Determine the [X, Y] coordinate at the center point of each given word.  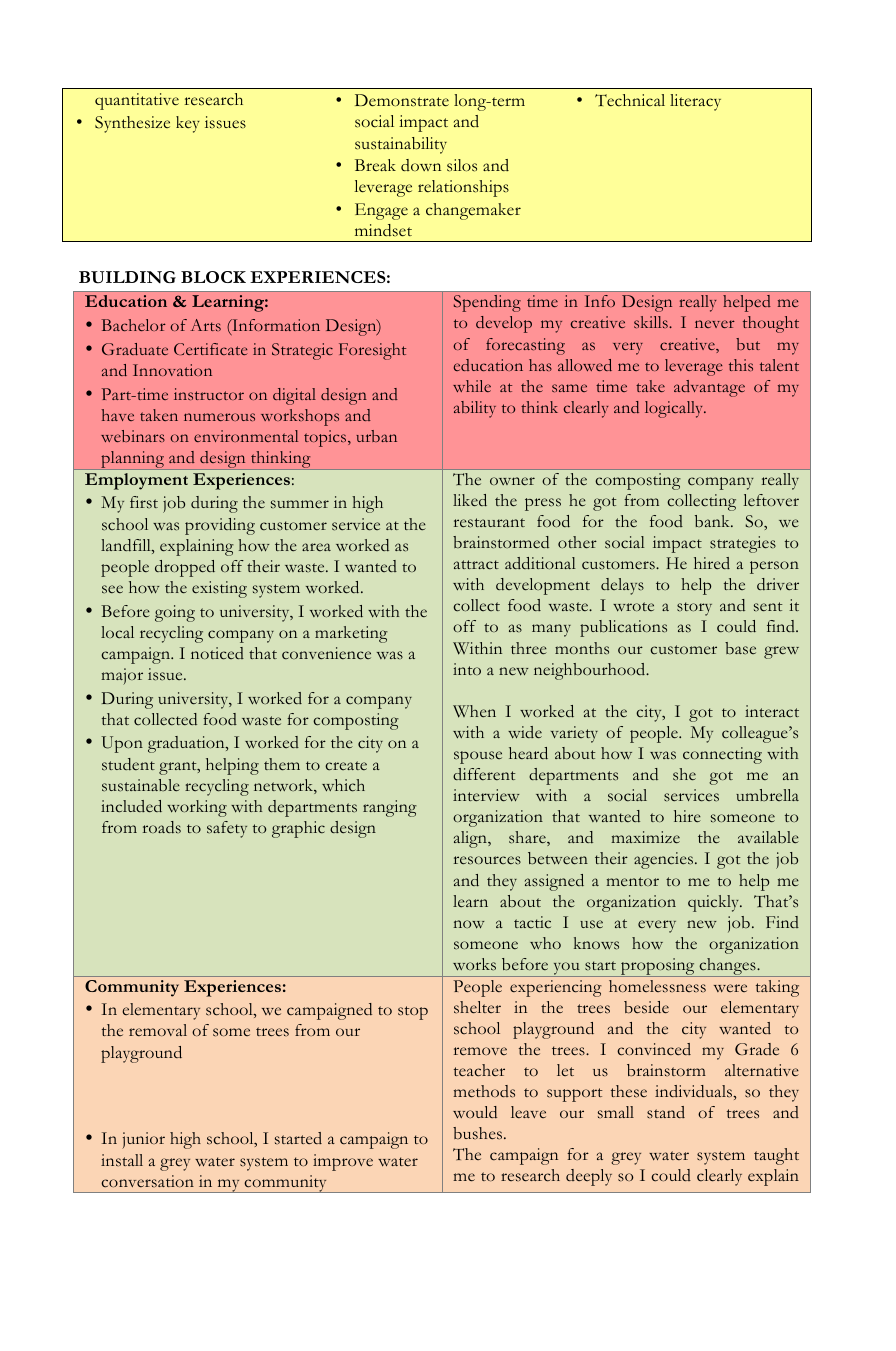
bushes [477, 1133]
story [694, 609]
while [472, 386]
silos [462, 165]
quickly [714, 903]
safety [227, 829]
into [467, 669]
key [188, 124]
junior [143, 1140]
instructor [209, 394]
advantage [709, 388]
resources [487, 860]
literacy [695, 102]
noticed [217, 653]
